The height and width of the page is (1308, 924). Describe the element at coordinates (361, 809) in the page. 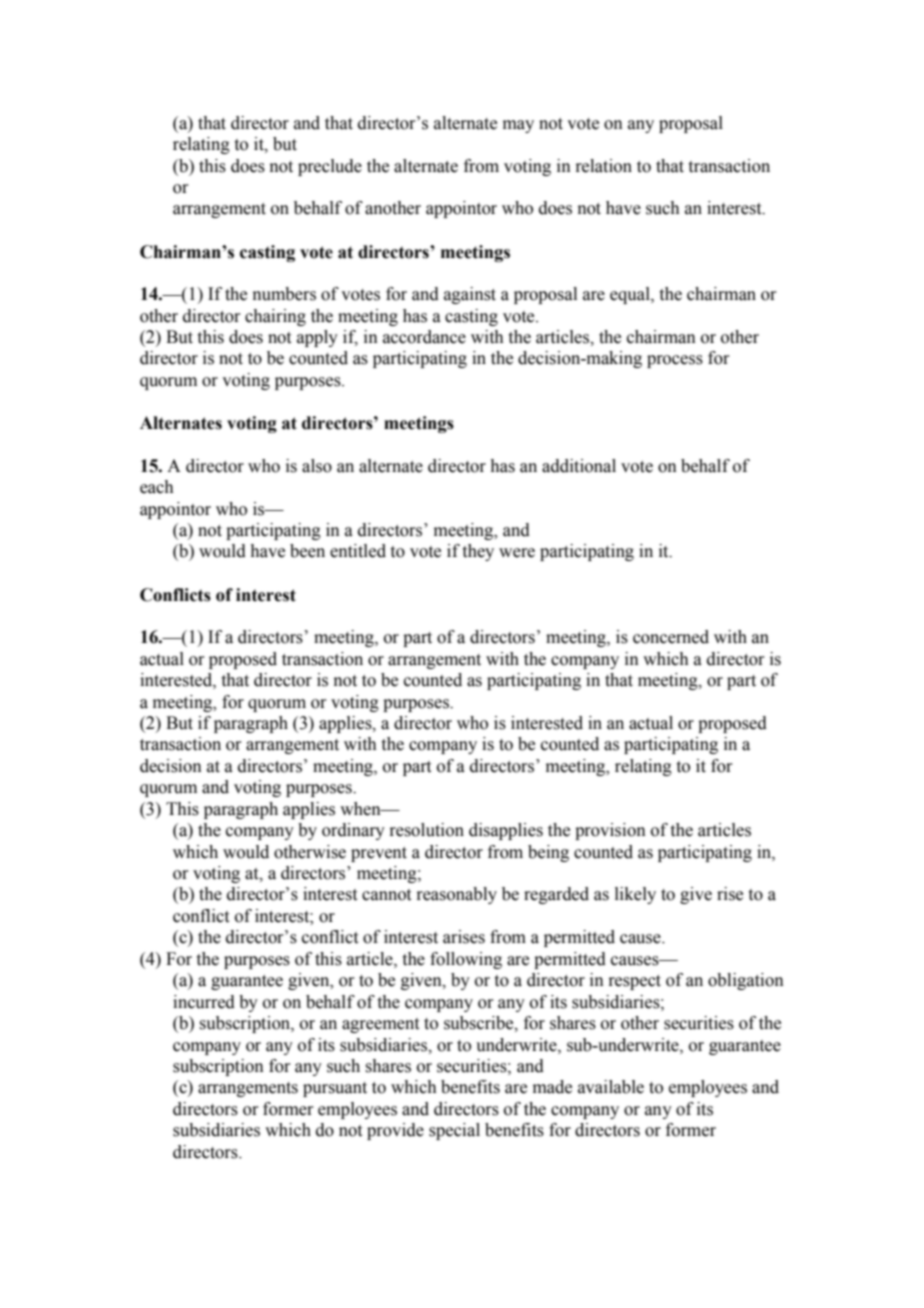

I see `when` at that location.
